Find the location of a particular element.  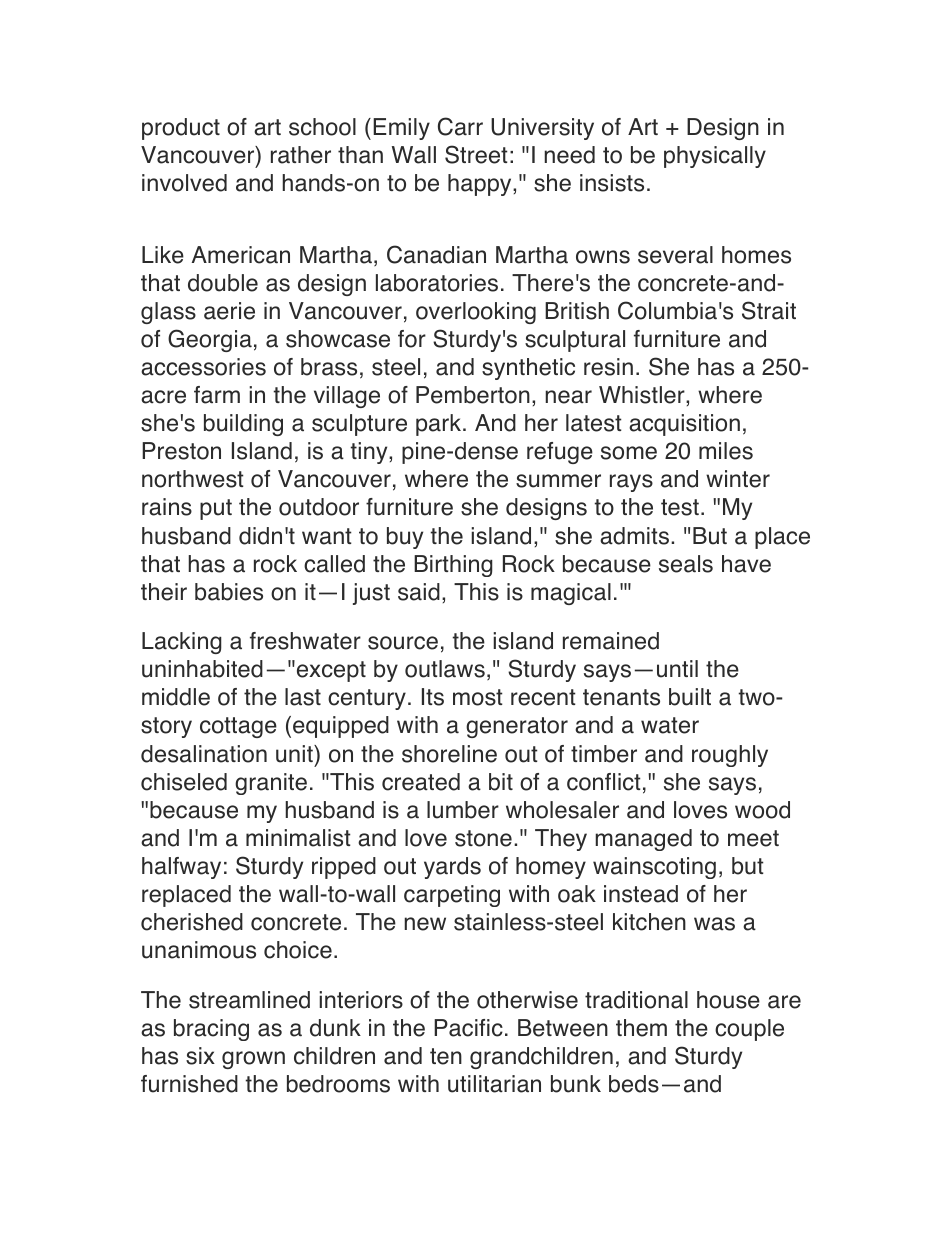

Street is located at coordinates (476, 154).
